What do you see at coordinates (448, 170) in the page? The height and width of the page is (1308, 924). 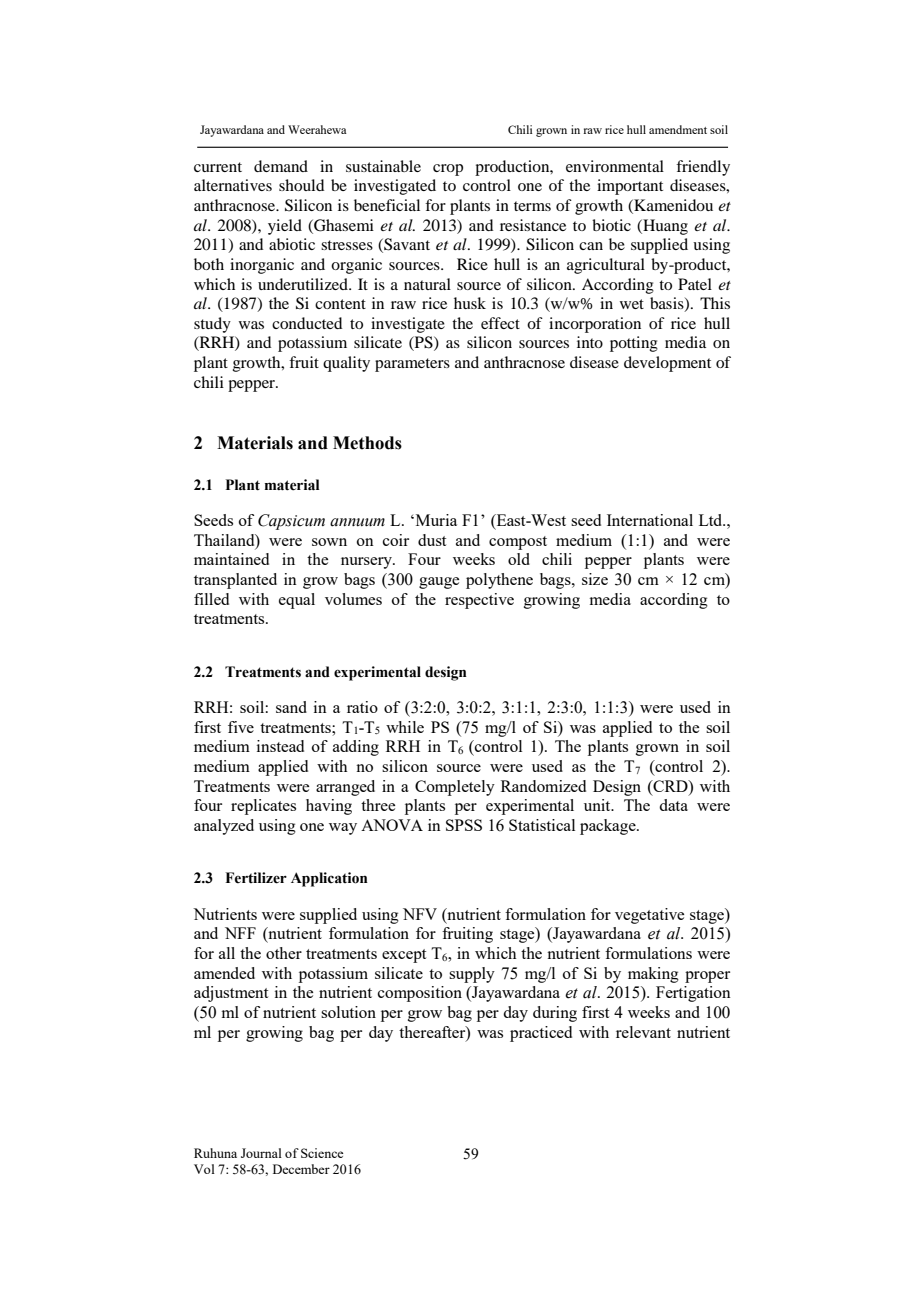 I see `crop` at bounding box center [448, 170].
